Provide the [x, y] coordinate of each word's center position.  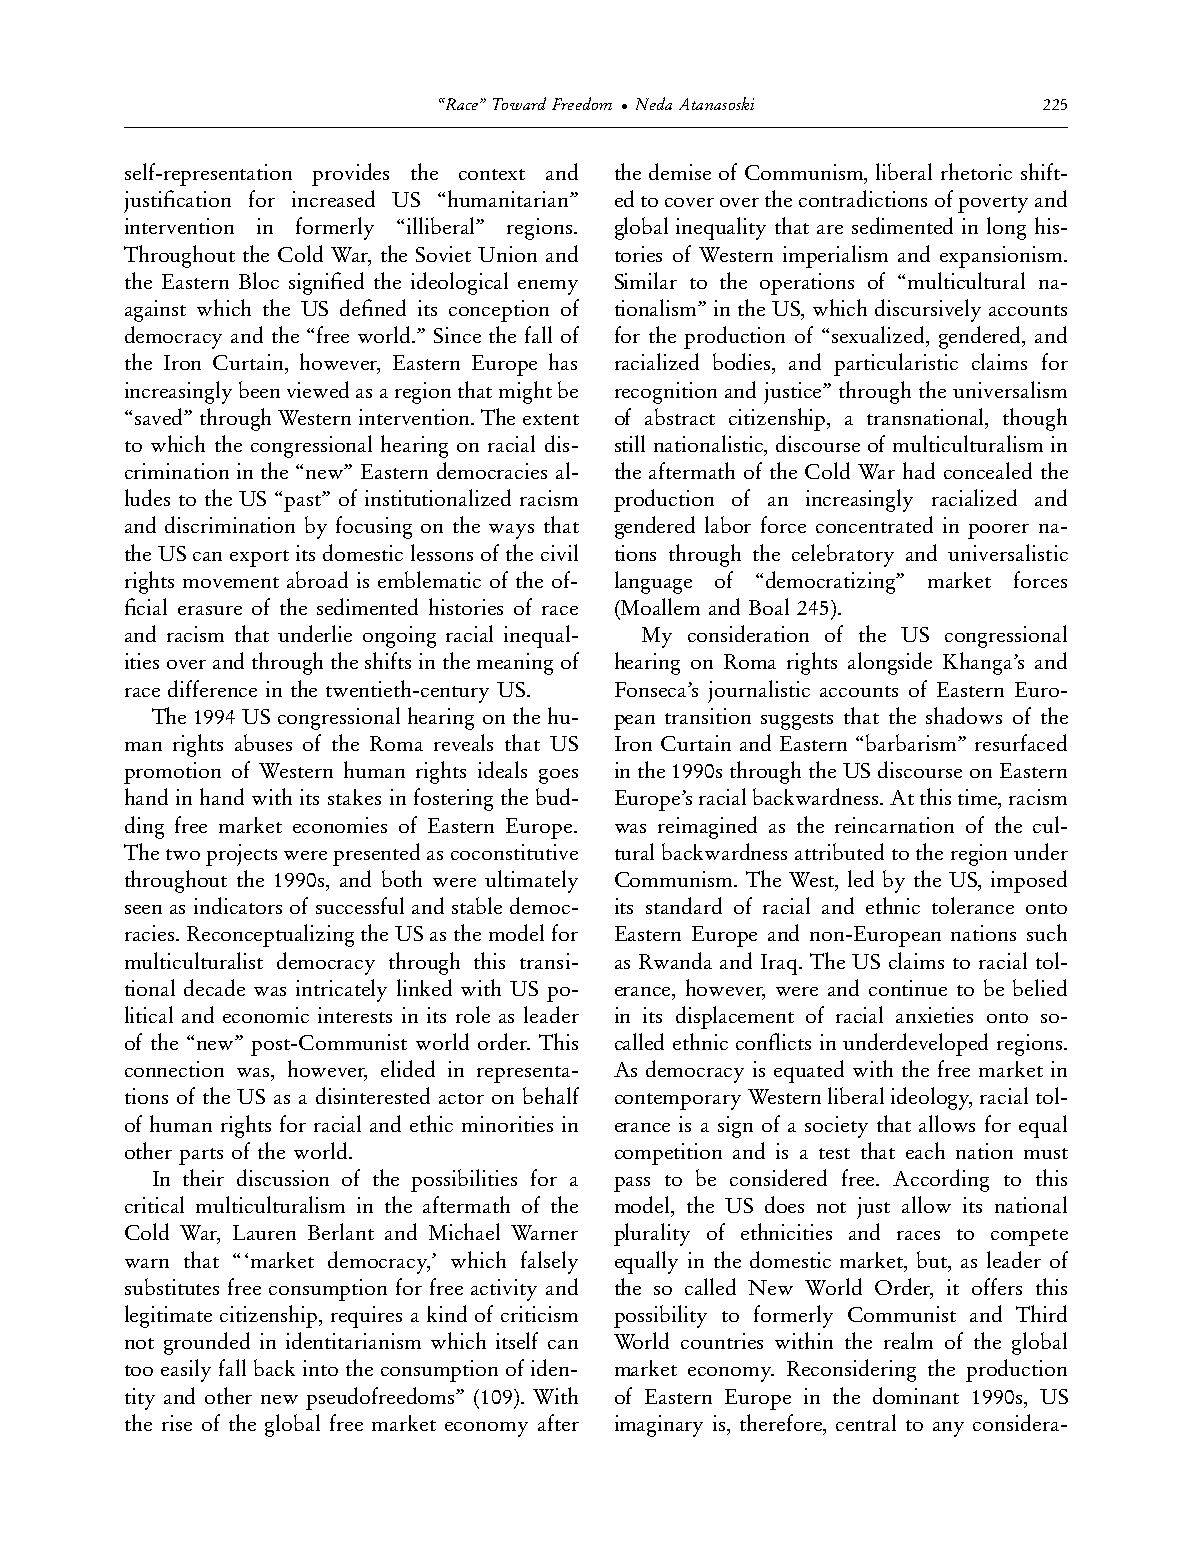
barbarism [912, 742]
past [304, 503]
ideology [931, 1098]
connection [174, 1069]
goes [558, 776]
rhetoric [976, 171]
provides [350, 174]
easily [186, 1370]
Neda [654, 103]
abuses [263, 742]
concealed [988, 470]
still [630, 443]
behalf [551, 1095]
